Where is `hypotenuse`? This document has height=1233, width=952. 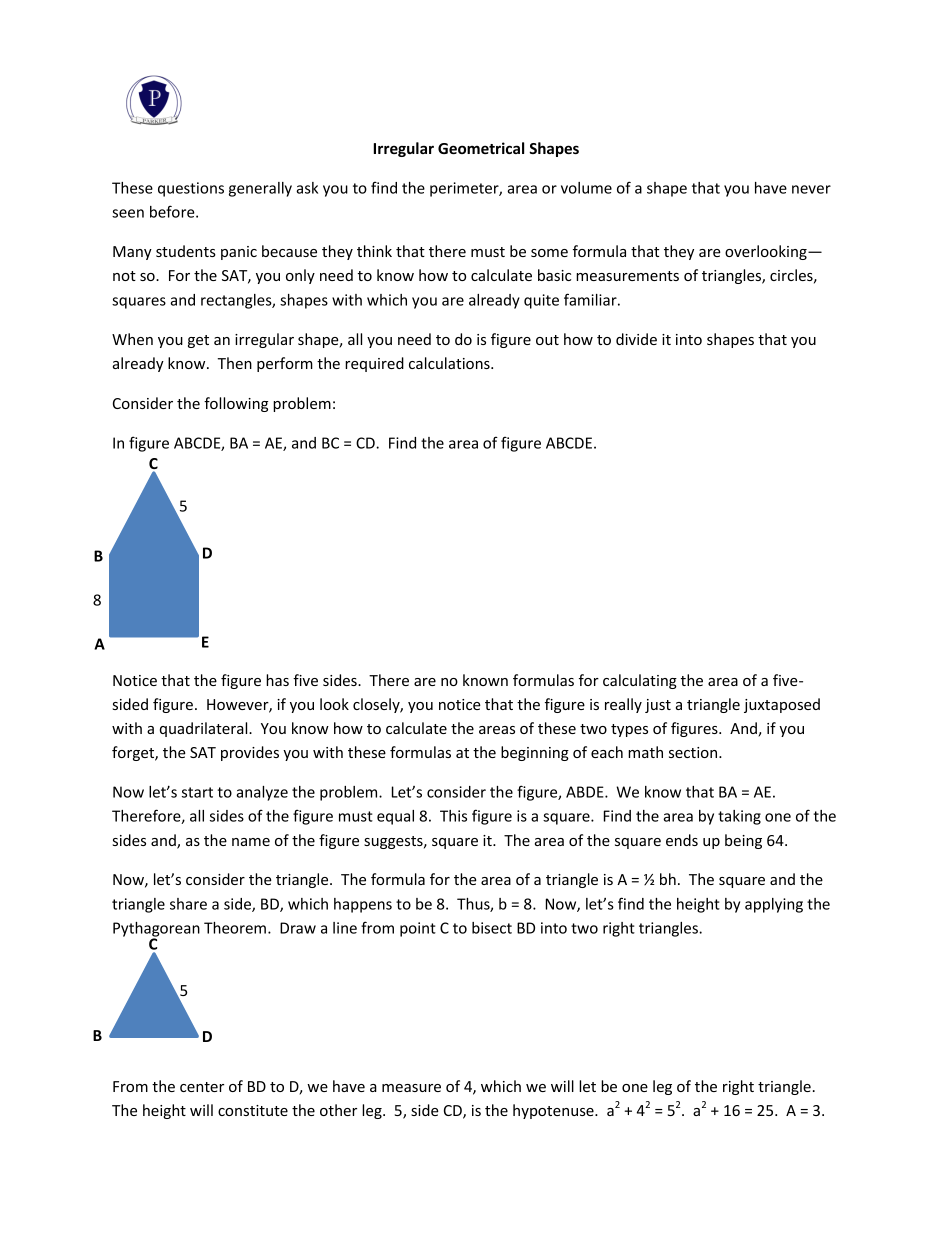 hypotenuse is located at coordinates (554, 1111).
